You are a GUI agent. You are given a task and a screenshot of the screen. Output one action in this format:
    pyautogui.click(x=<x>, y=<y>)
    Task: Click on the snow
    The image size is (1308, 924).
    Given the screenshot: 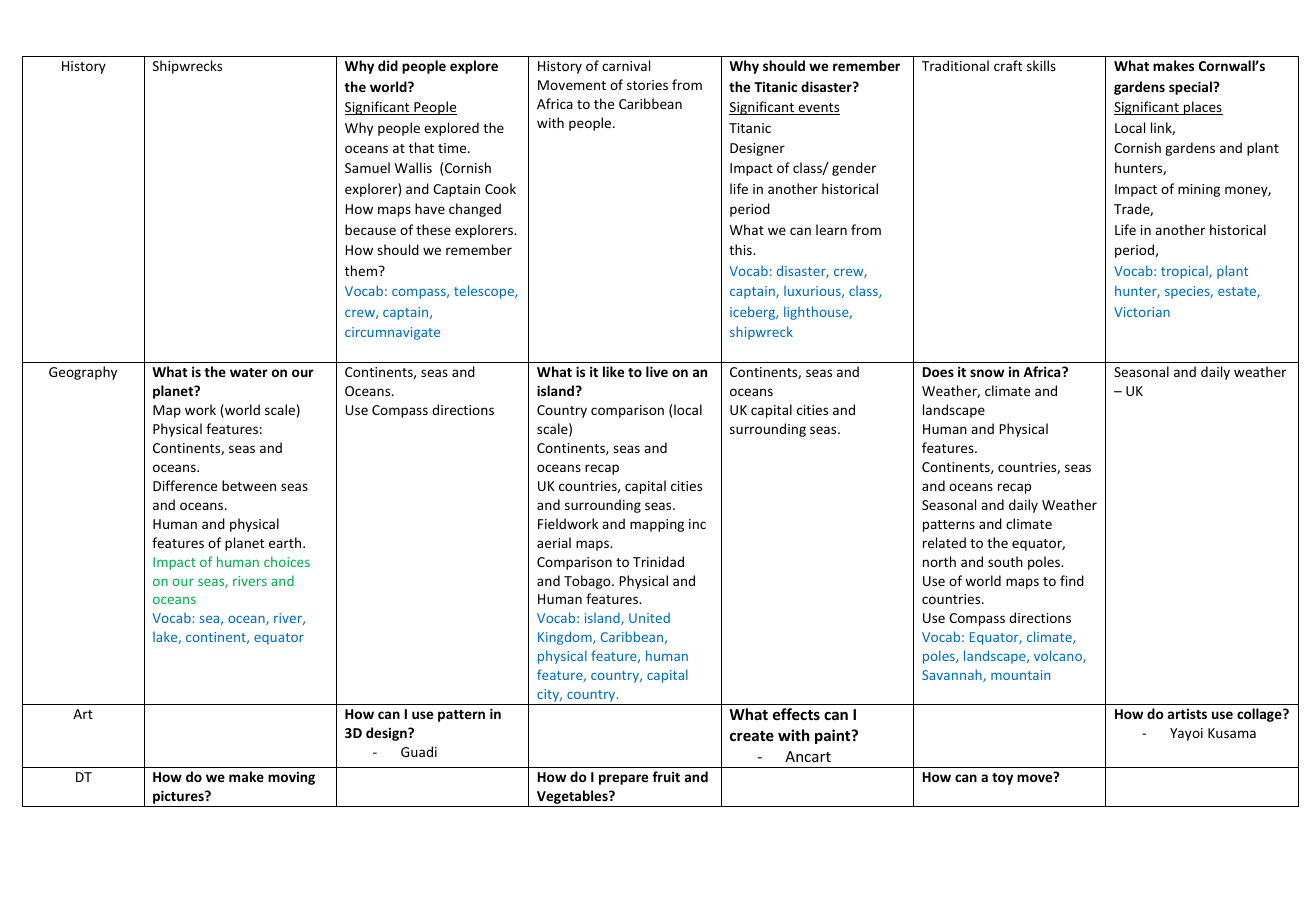 What is the action you would take?
    pyautogui.click(x=987, y=373)
